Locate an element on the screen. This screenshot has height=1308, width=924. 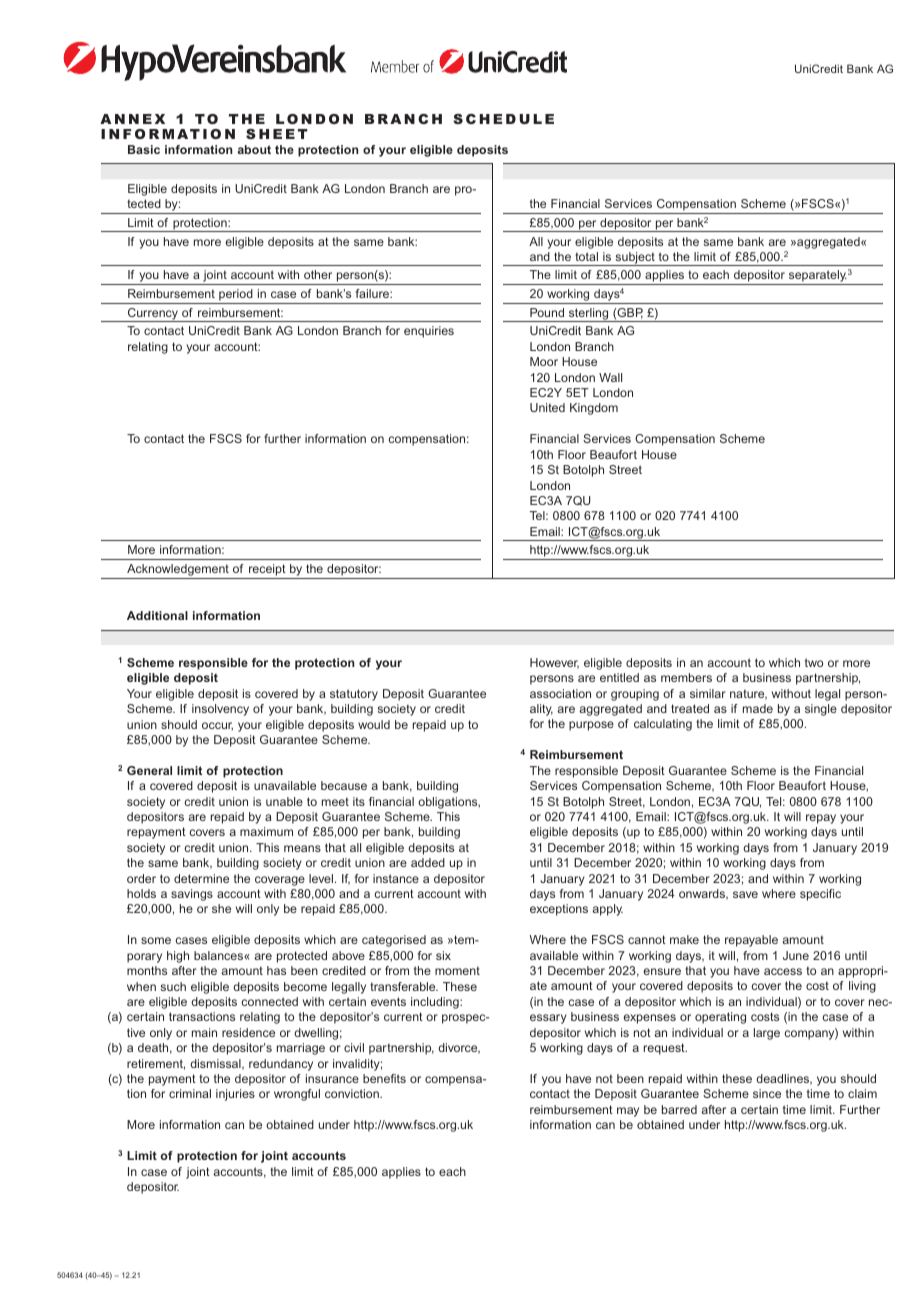
receipt is located at coordinates (267, 570).
